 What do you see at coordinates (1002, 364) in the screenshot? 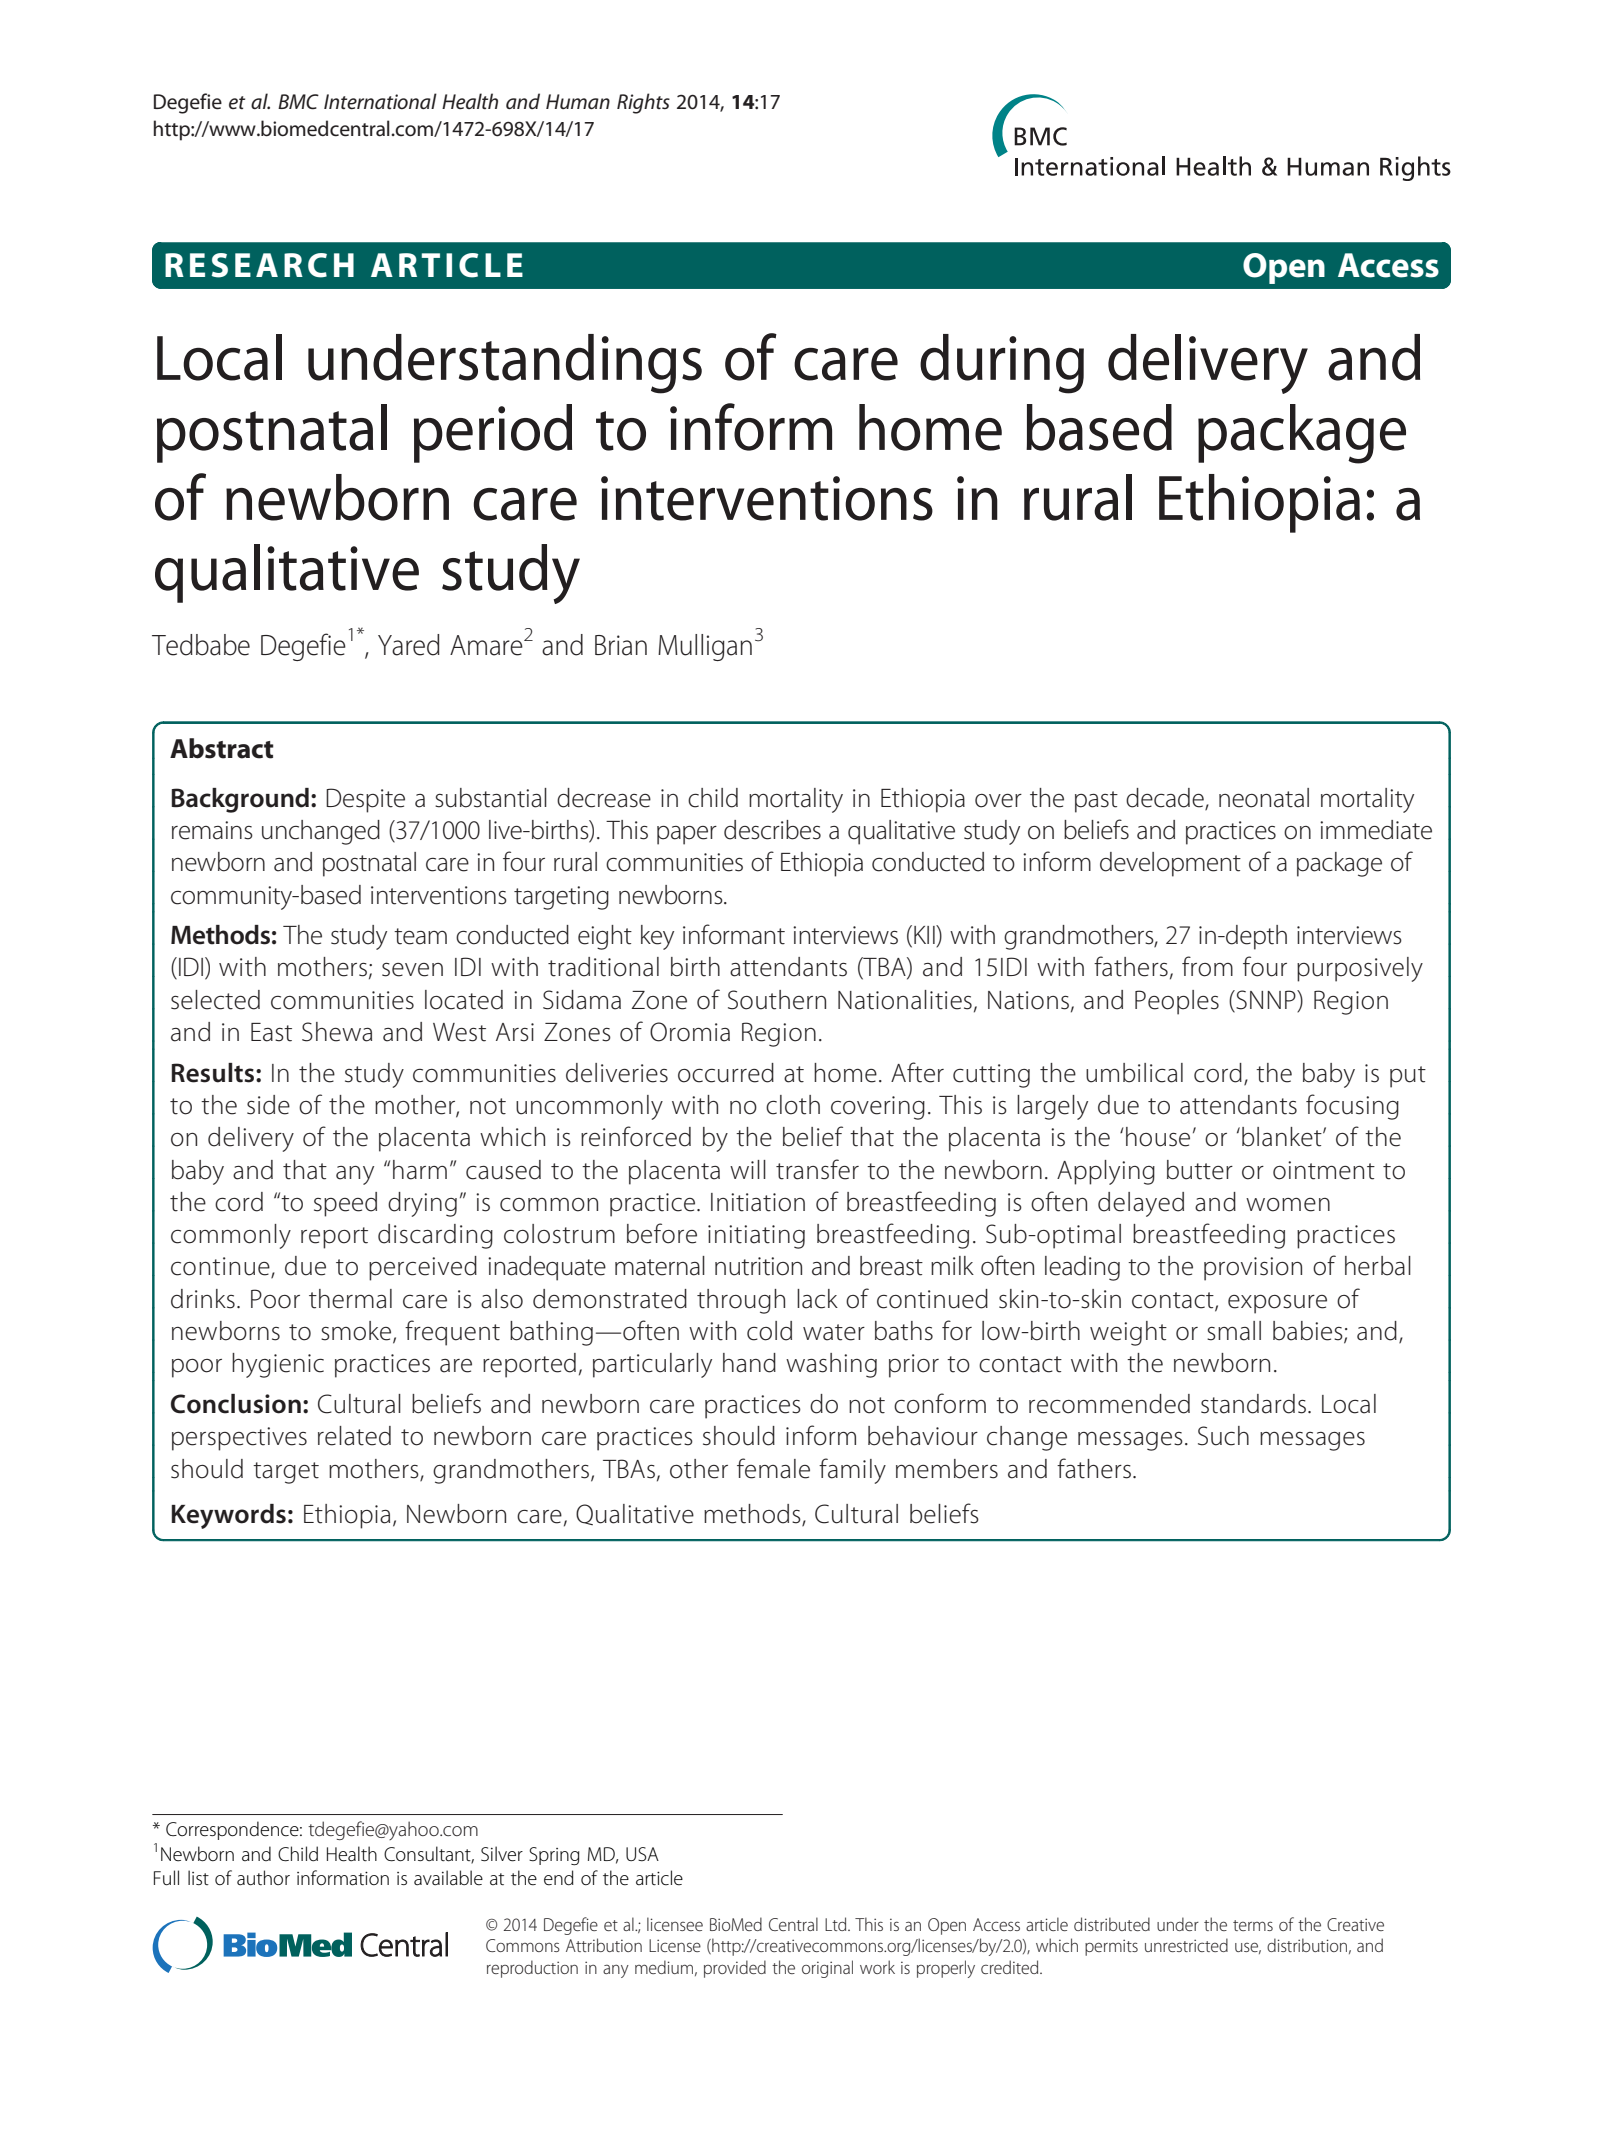
I see `during` at bounding box center [1002, 364].
